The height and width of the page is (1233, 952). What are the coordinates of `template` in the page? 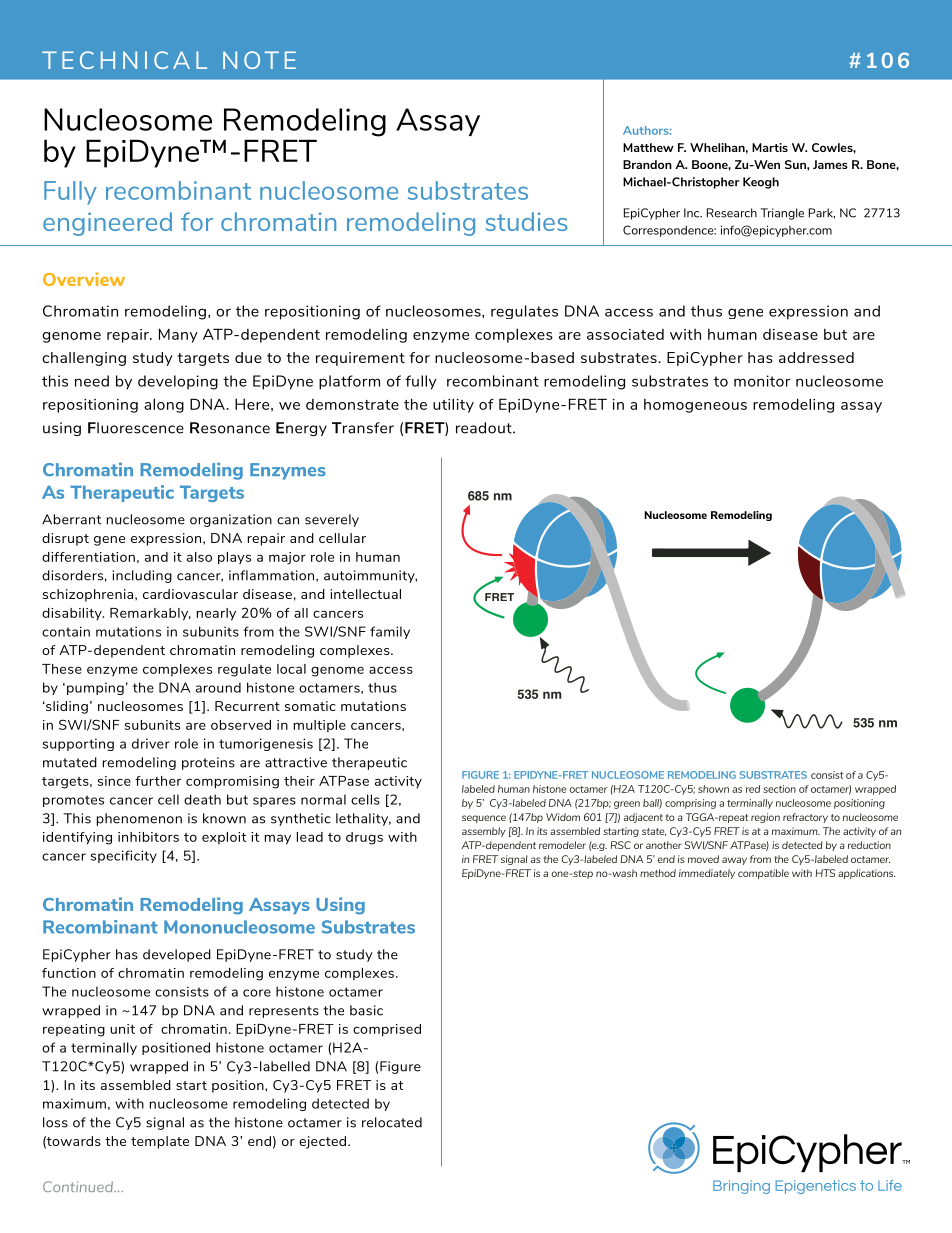 It's located at (160, 1142).
